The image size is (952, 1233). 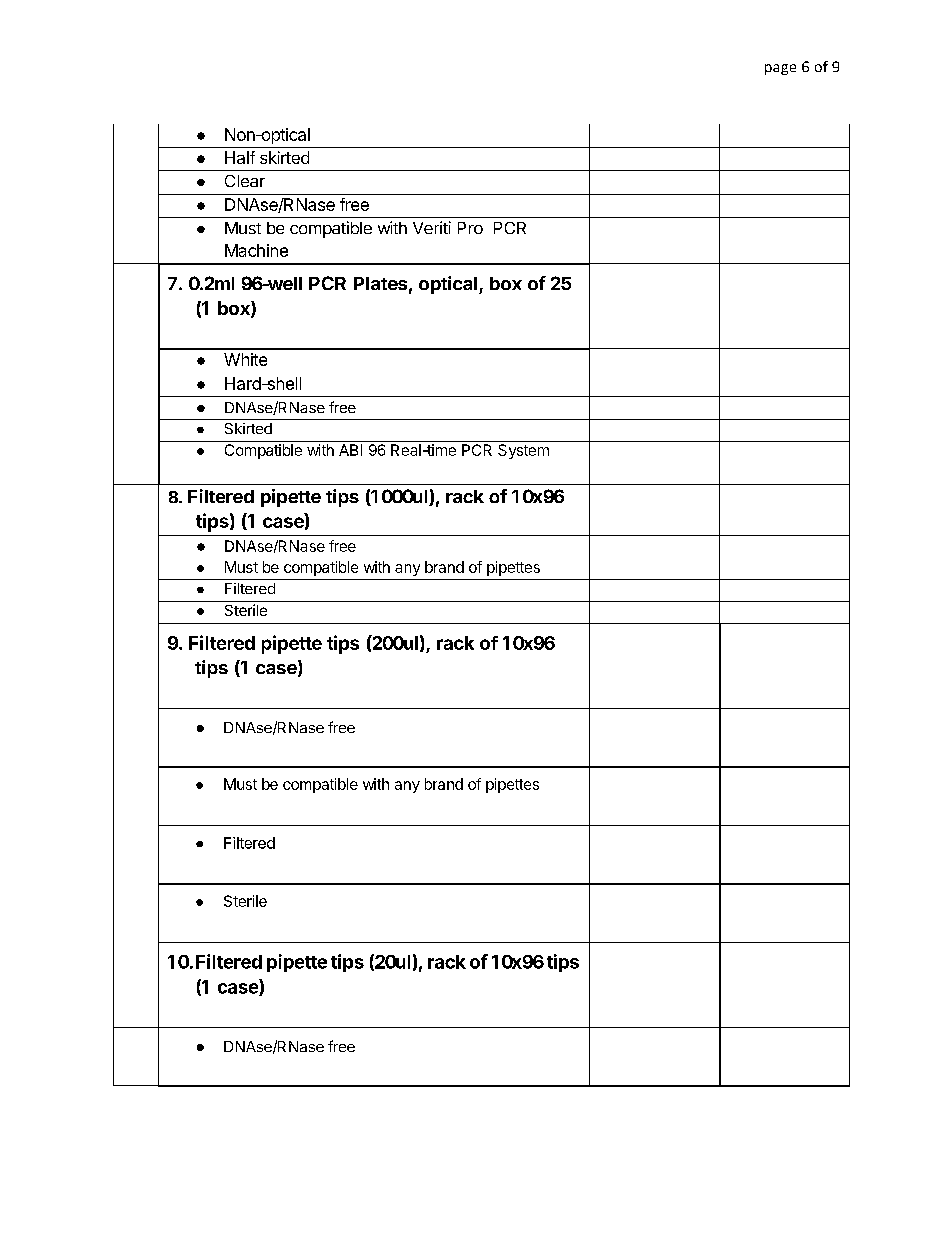 I want to click on Half, so click(x=240, y=157).
